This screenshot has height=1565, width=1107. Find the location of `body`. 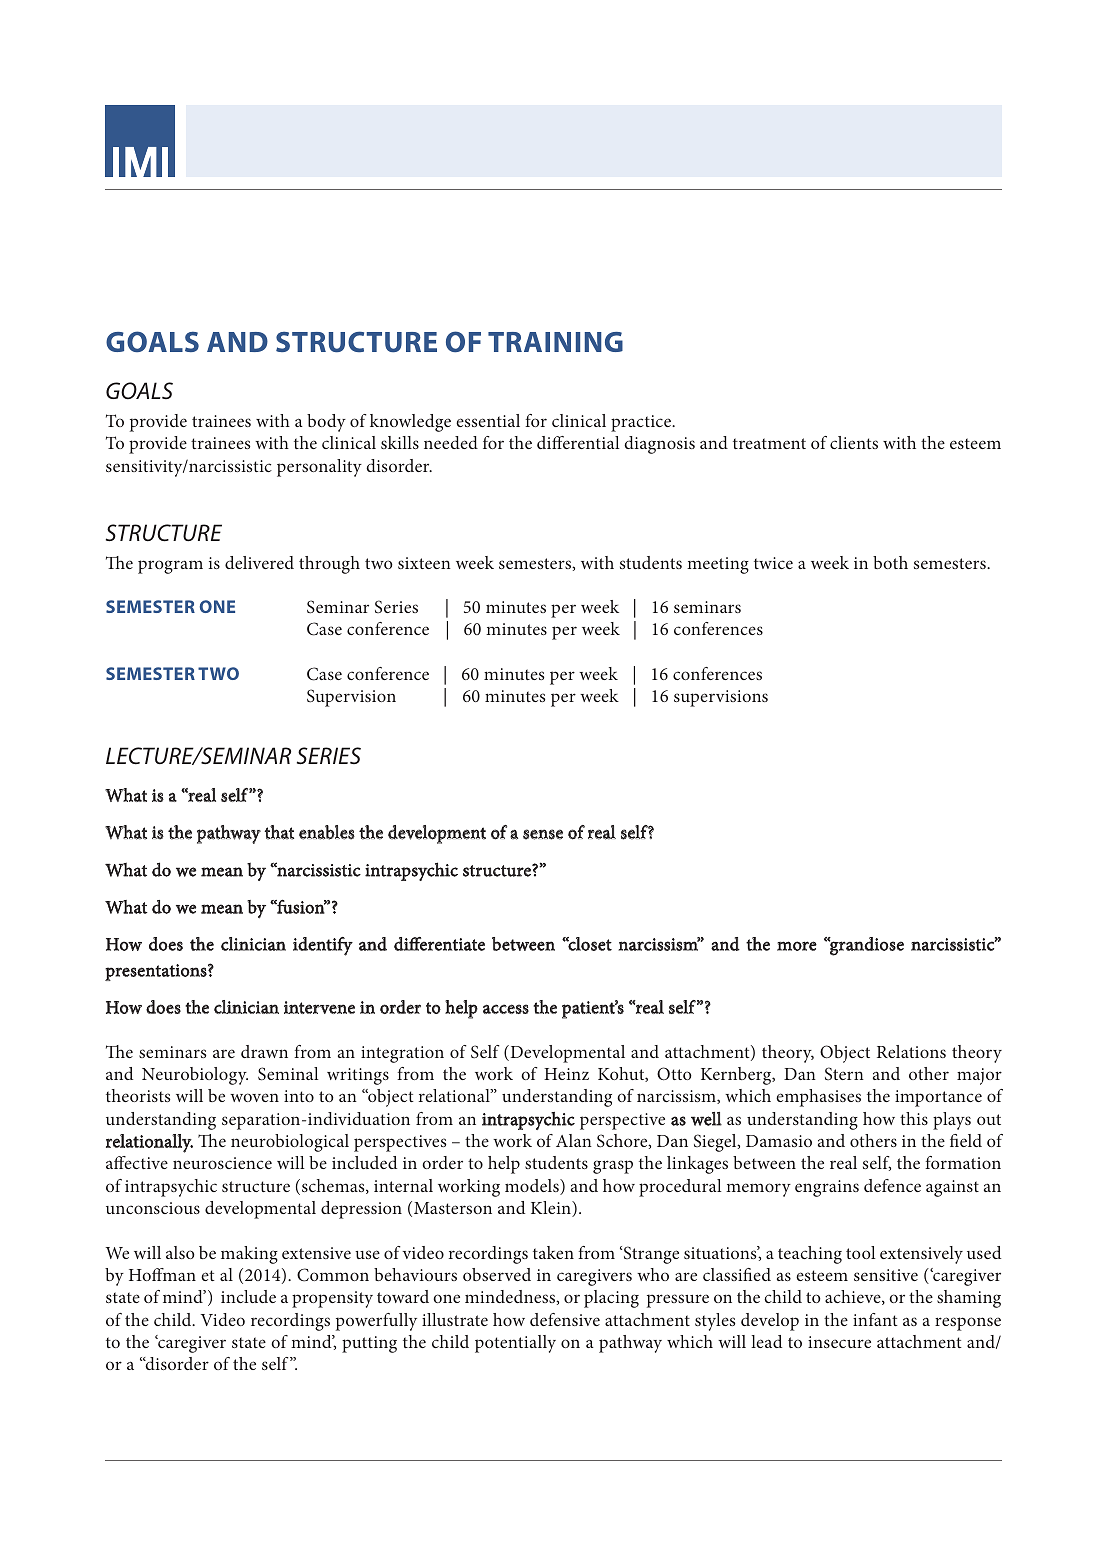

body is located at coordinates (326, 423).
